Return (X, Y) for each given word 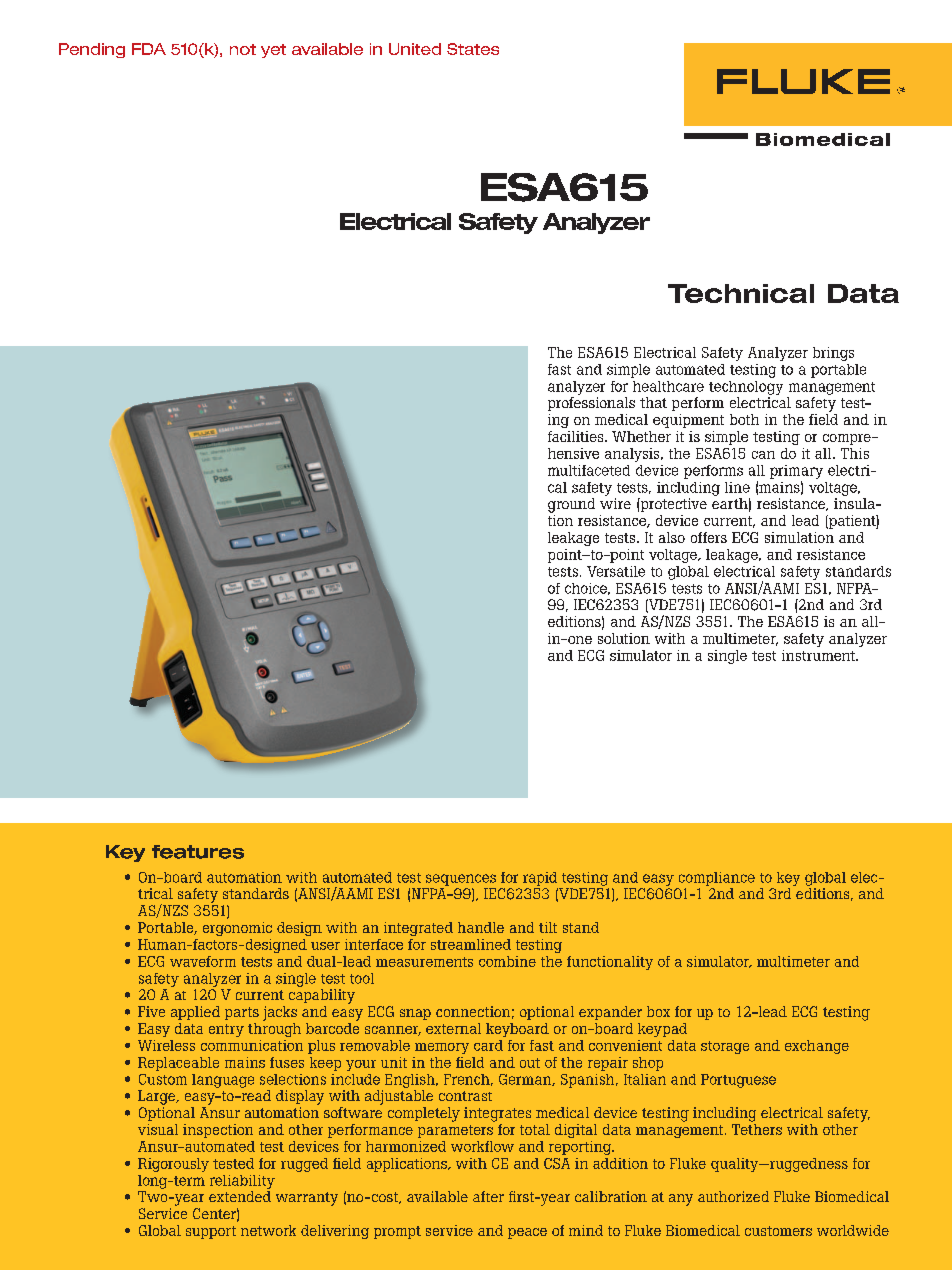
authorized (733, 1196)
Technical (741, 293)
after (488, 1196)
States (473, 49)
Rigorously (173, 1165)
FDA (149, 49)
